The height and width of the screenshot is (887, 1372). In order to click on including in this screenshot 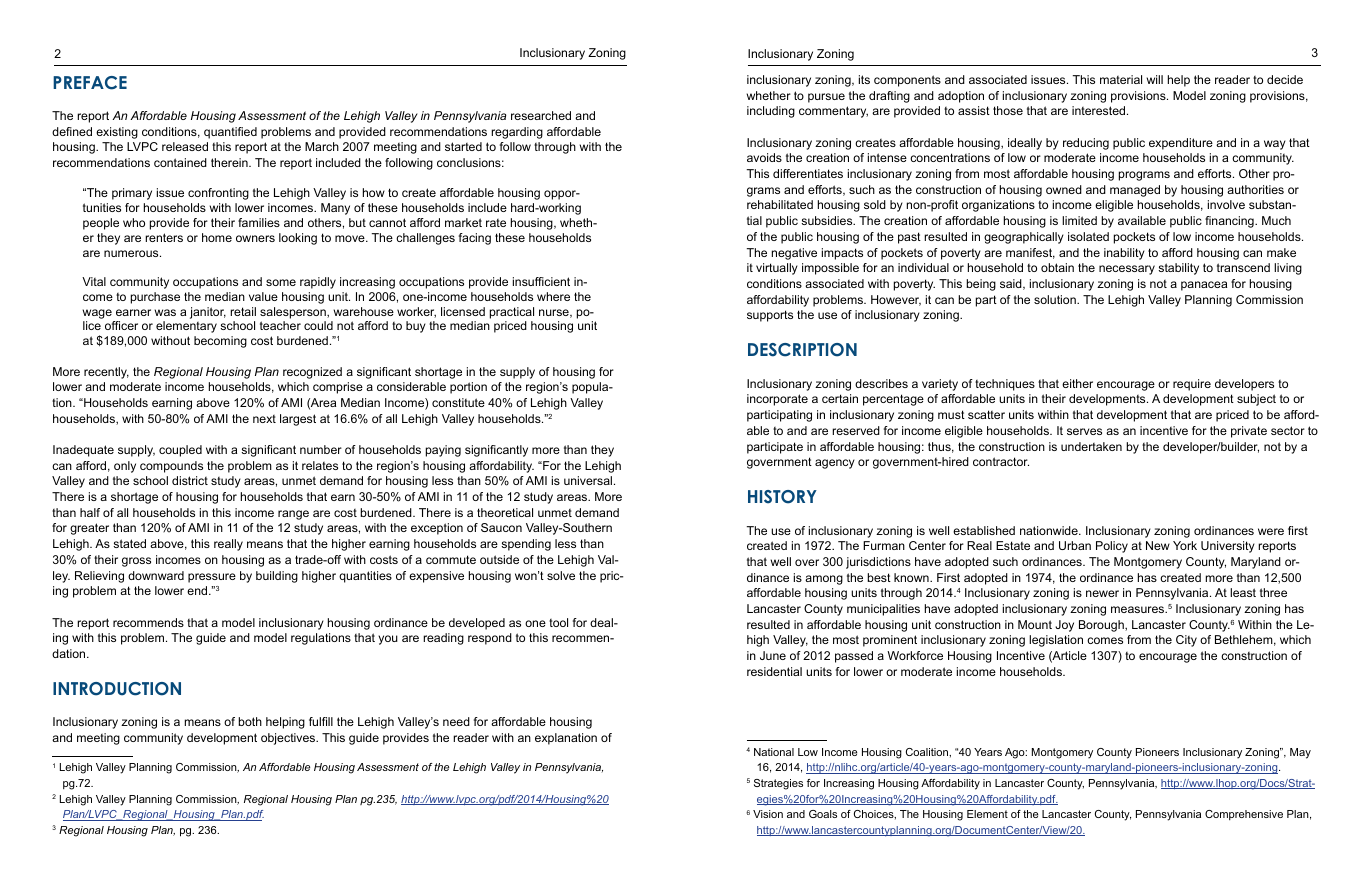, I will do `click(771, 112)`.
